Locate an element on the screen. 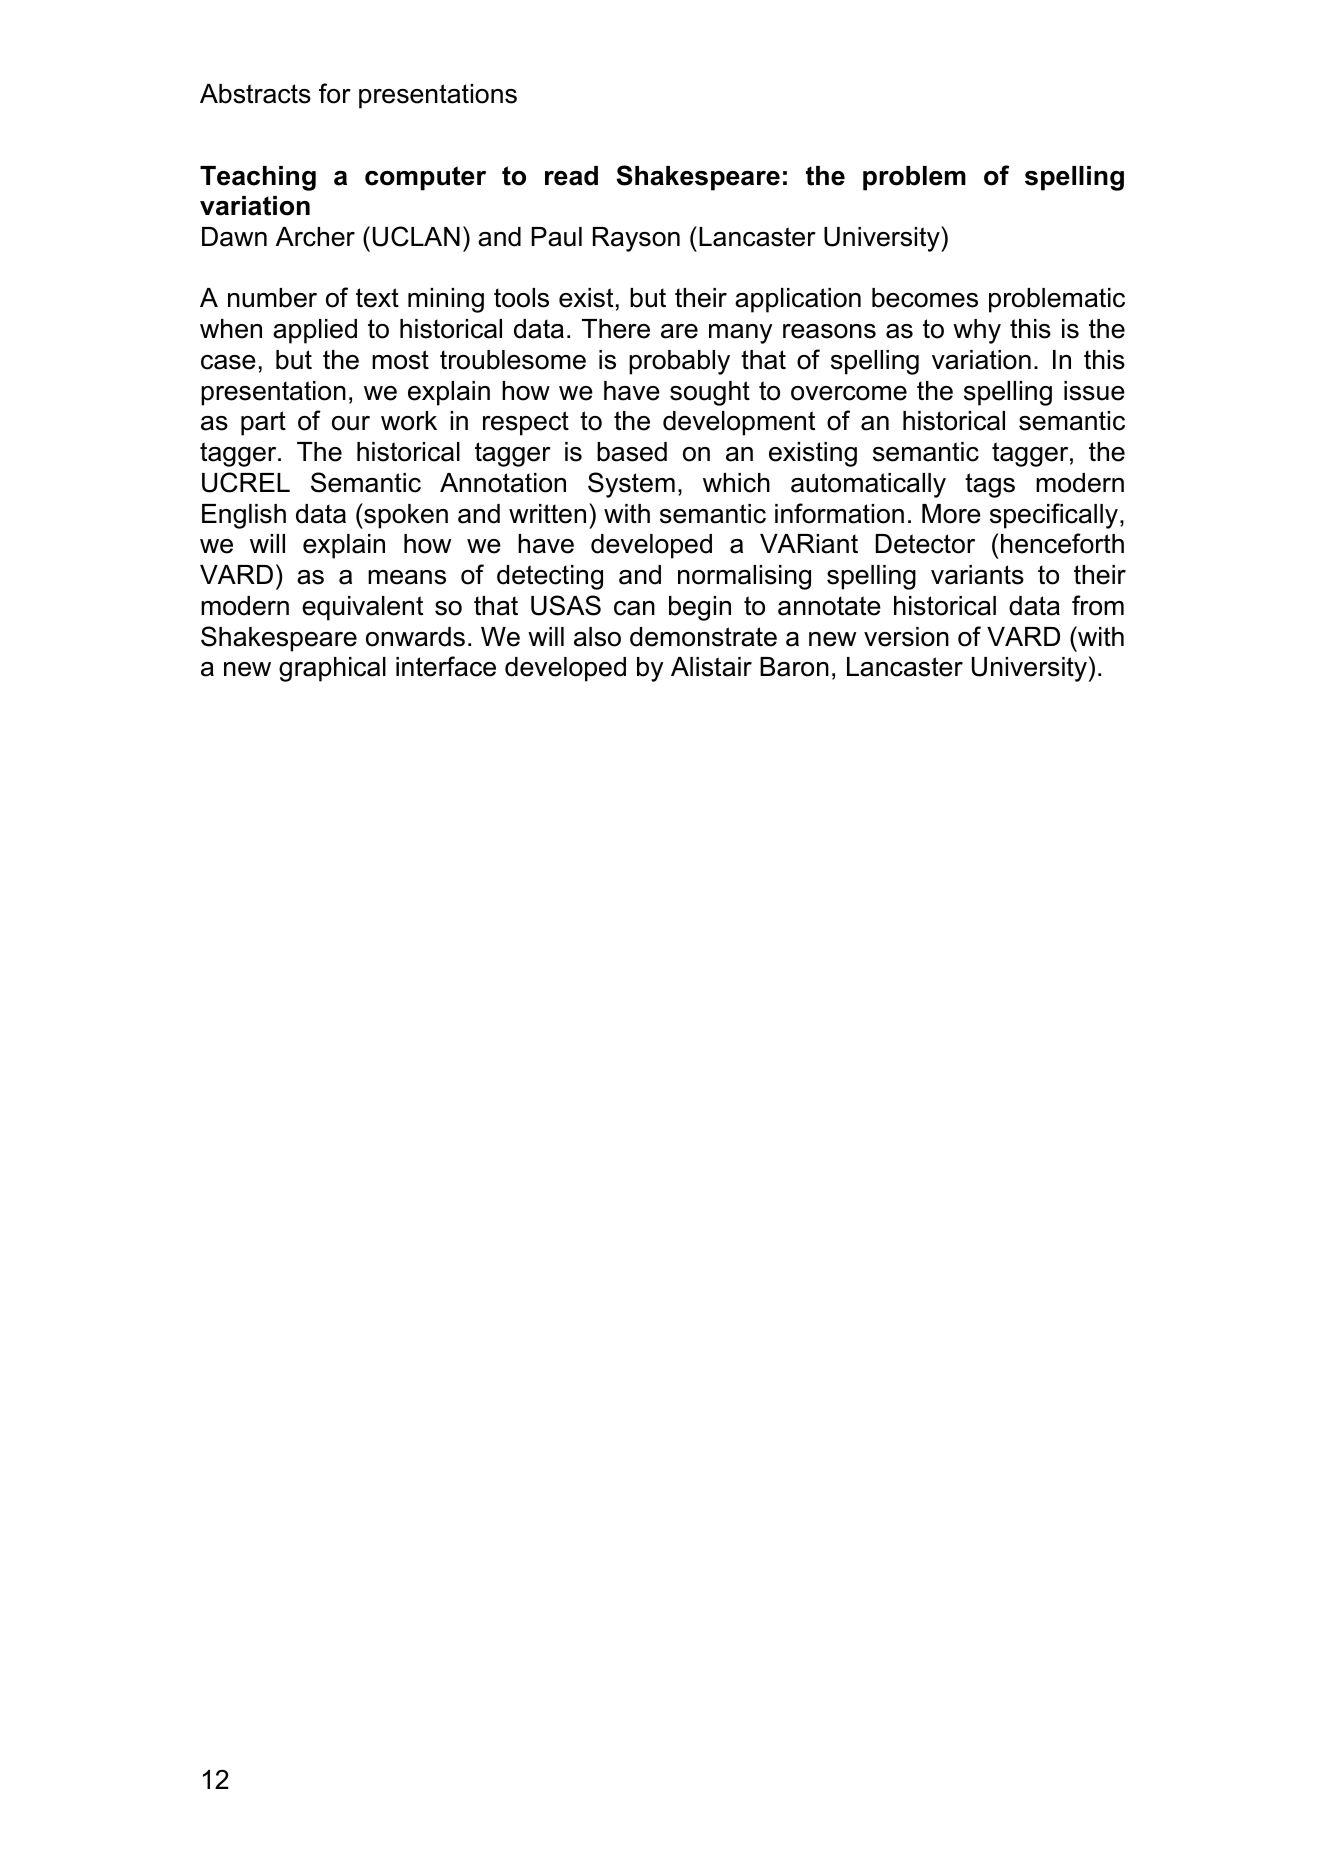 This screenshot has width=1325, height=1875. most is located at coordinates (400, 360).
